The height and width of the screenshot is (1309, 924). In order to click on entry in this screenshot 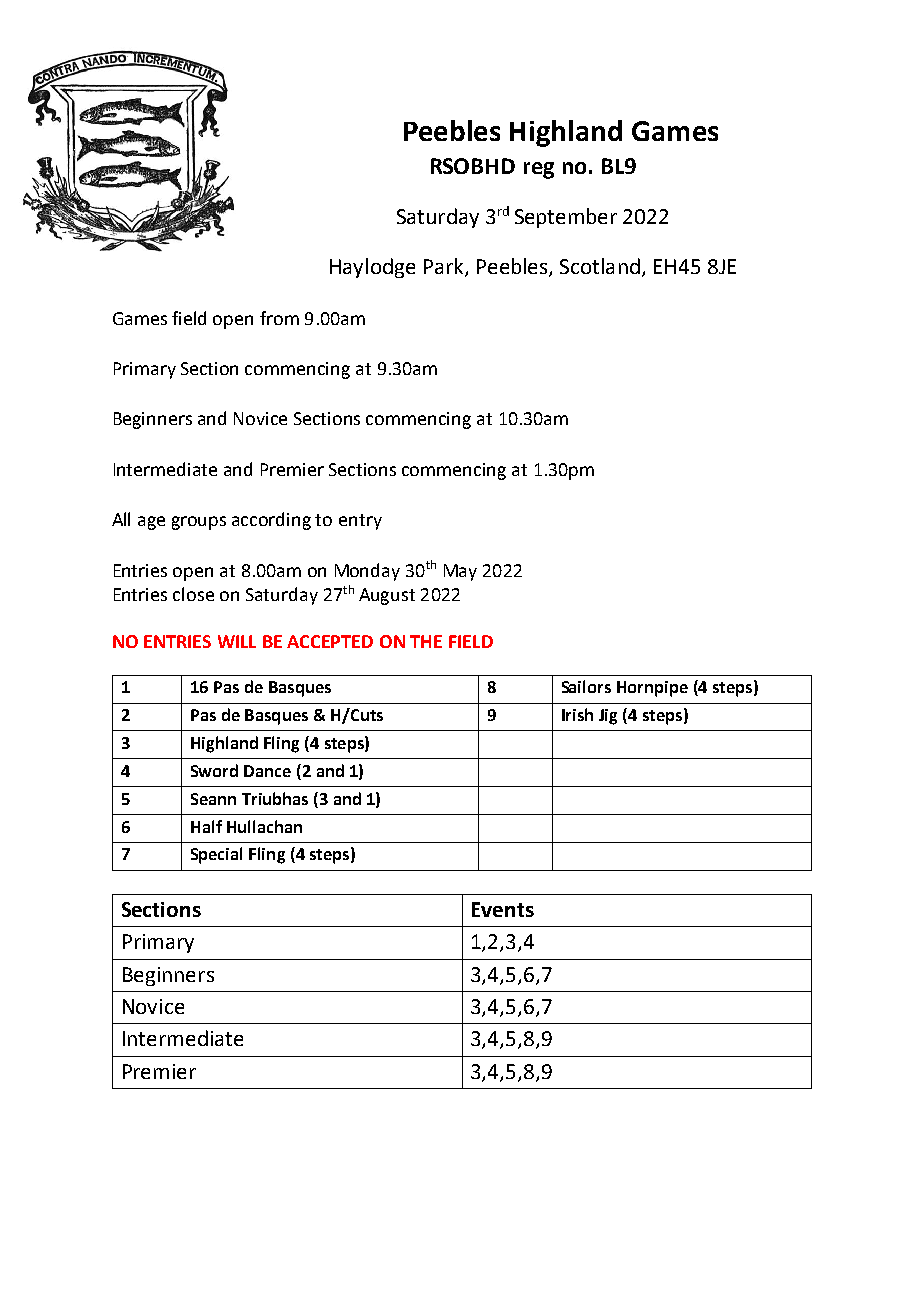, I will do `click(360, 522)`.
